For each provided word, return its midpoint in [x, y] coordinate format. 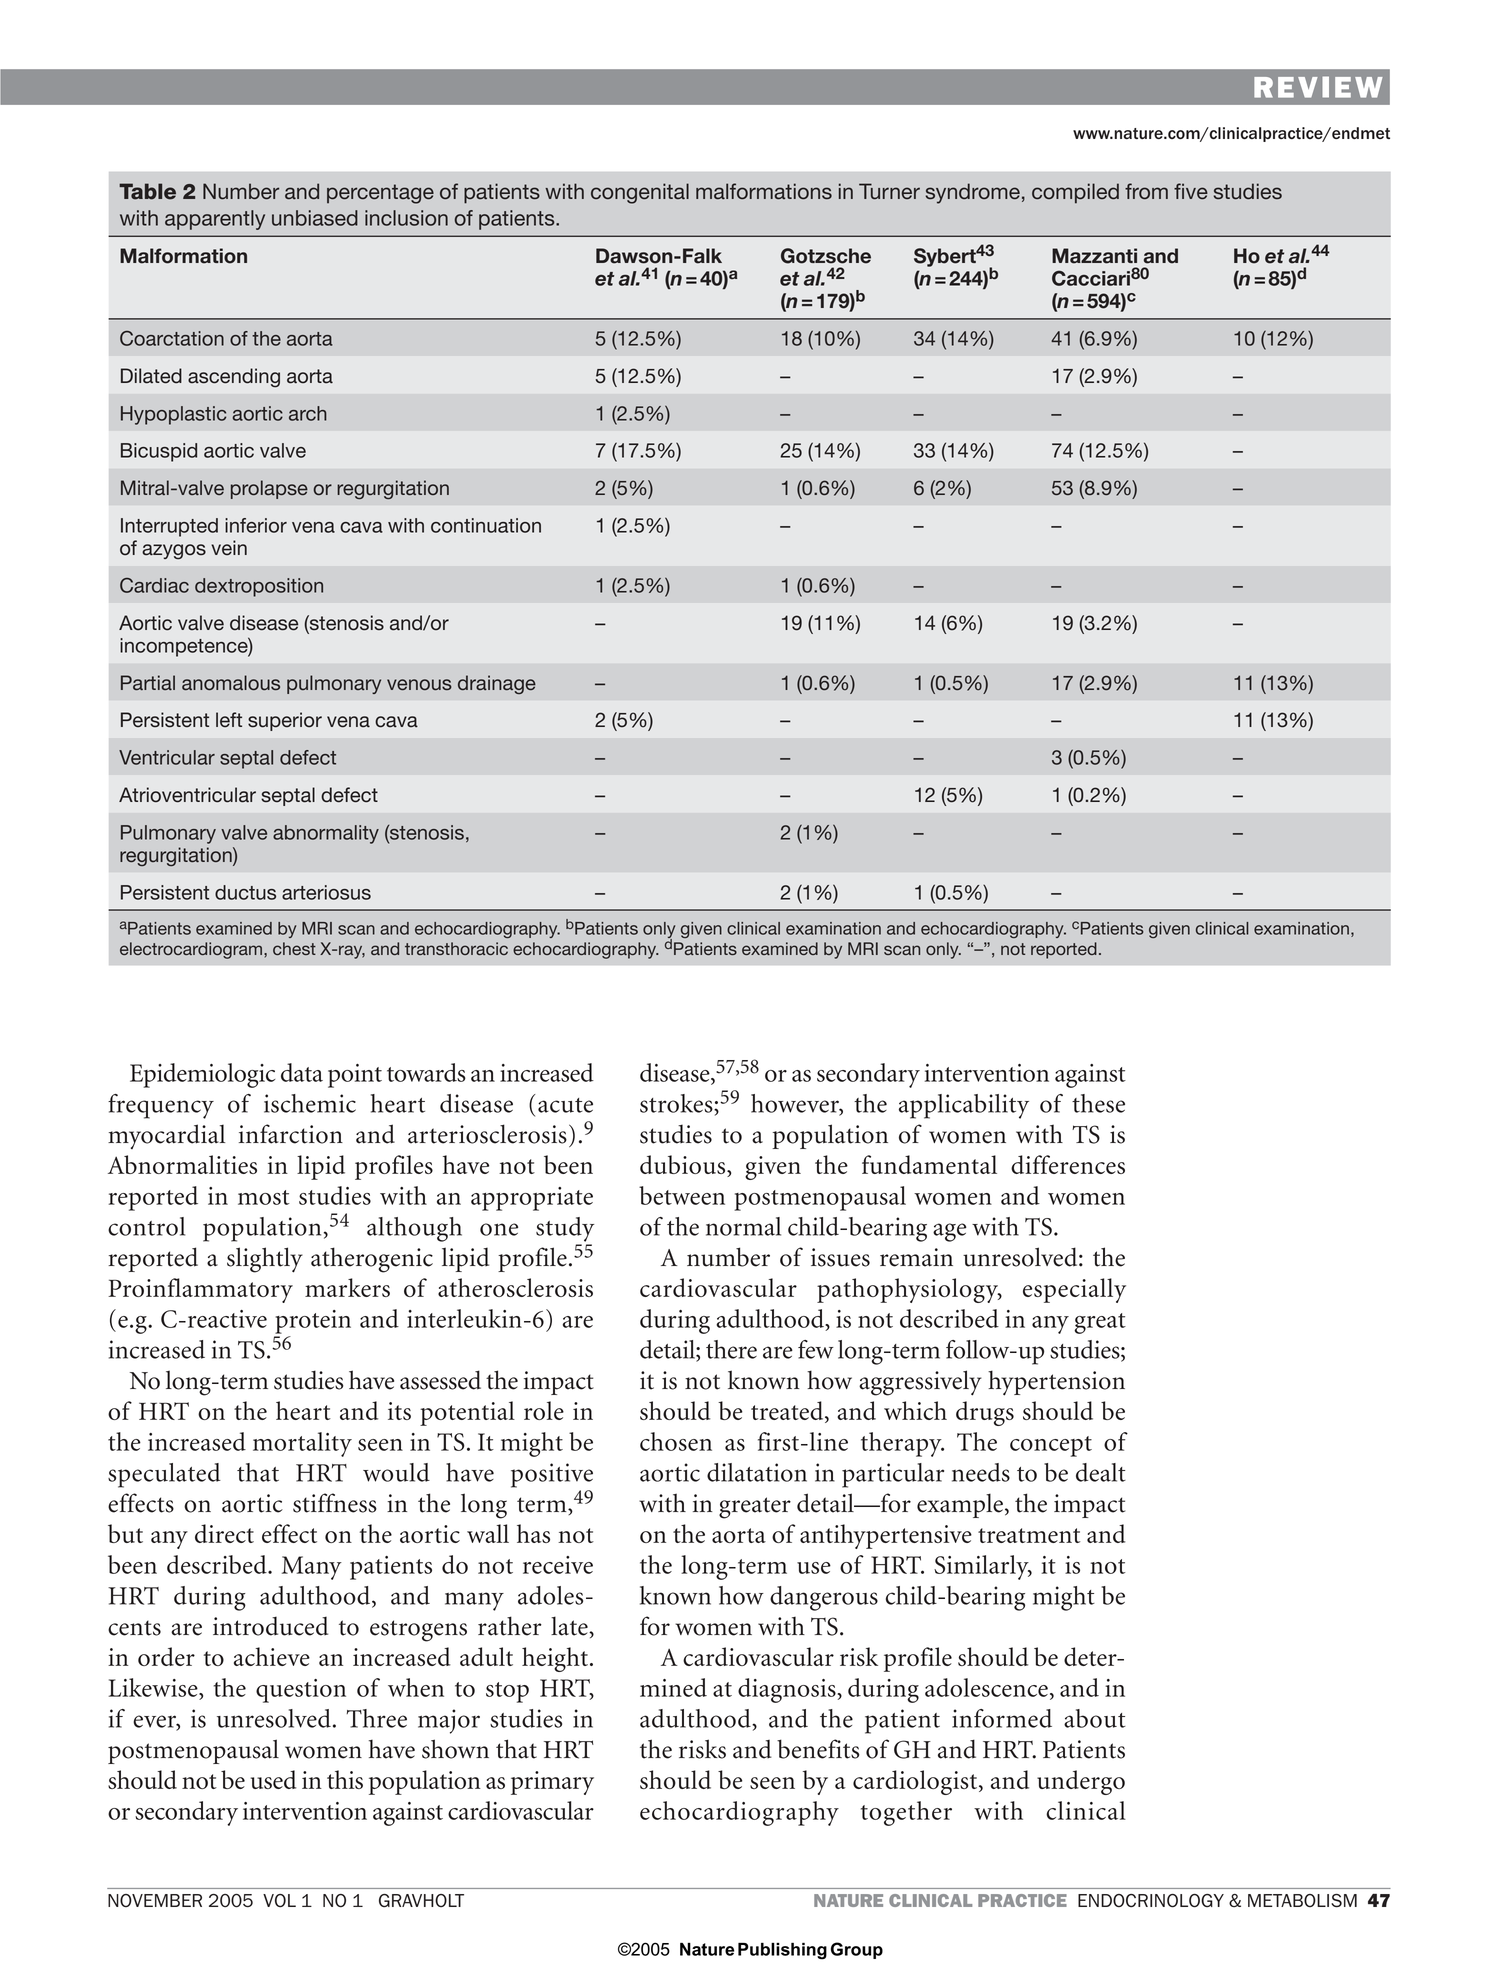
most [264, 1197]
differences [1068, 1164]
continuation [486, 525]
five [1191, 191]
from [1146, 191]
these [1098, 1103]
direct [224, 1533]
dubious [684, 1166]
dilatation [757, 1472]
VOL [279, 1901]
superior [285, 721]
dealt [1101, 1472]
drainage [497, 684]
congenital [640, 193]
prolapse [269, 489]
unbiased [315, 218]
